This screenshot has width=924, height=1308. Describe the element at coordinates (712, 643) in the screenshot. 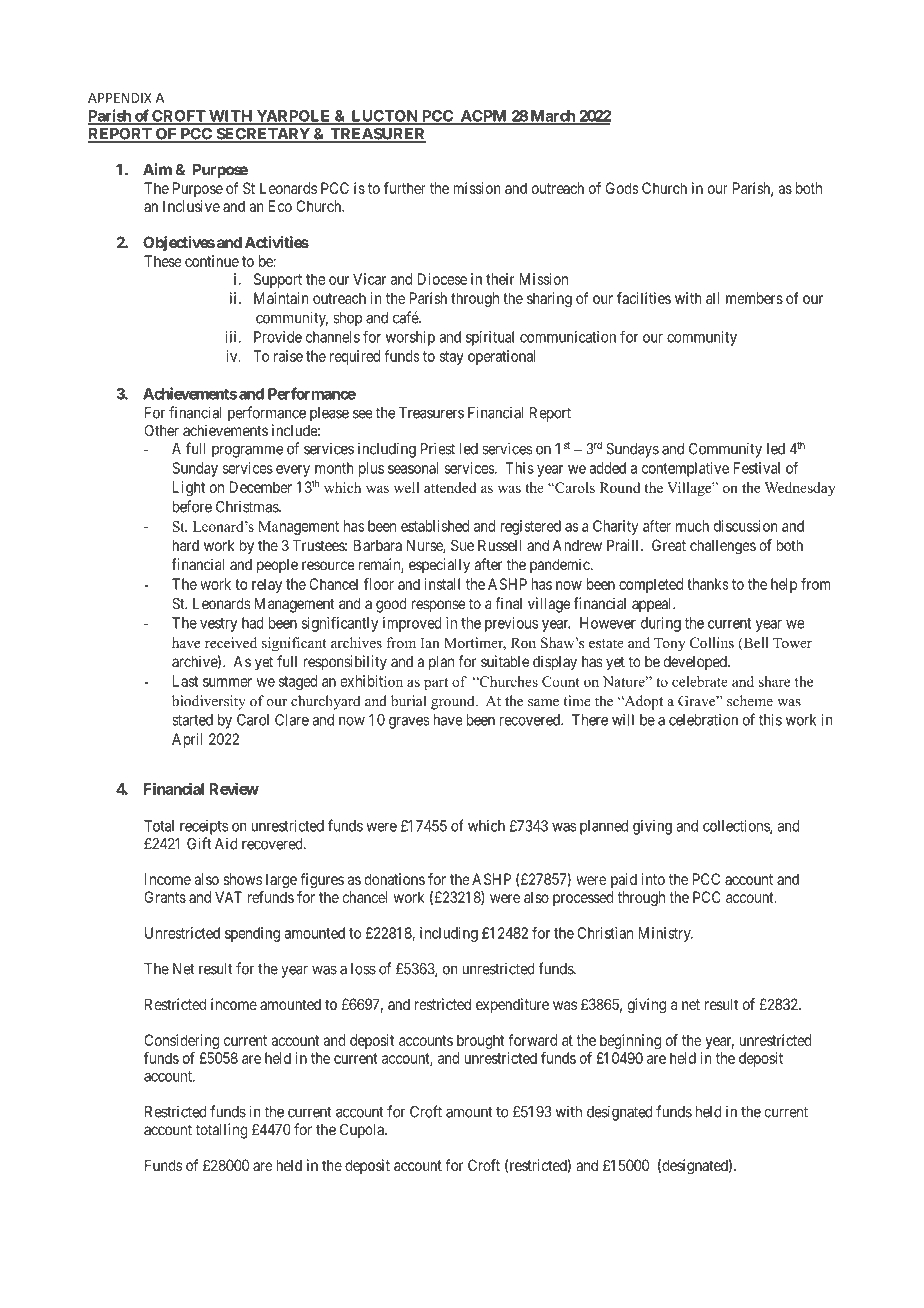

I see `Collins` at that location.
